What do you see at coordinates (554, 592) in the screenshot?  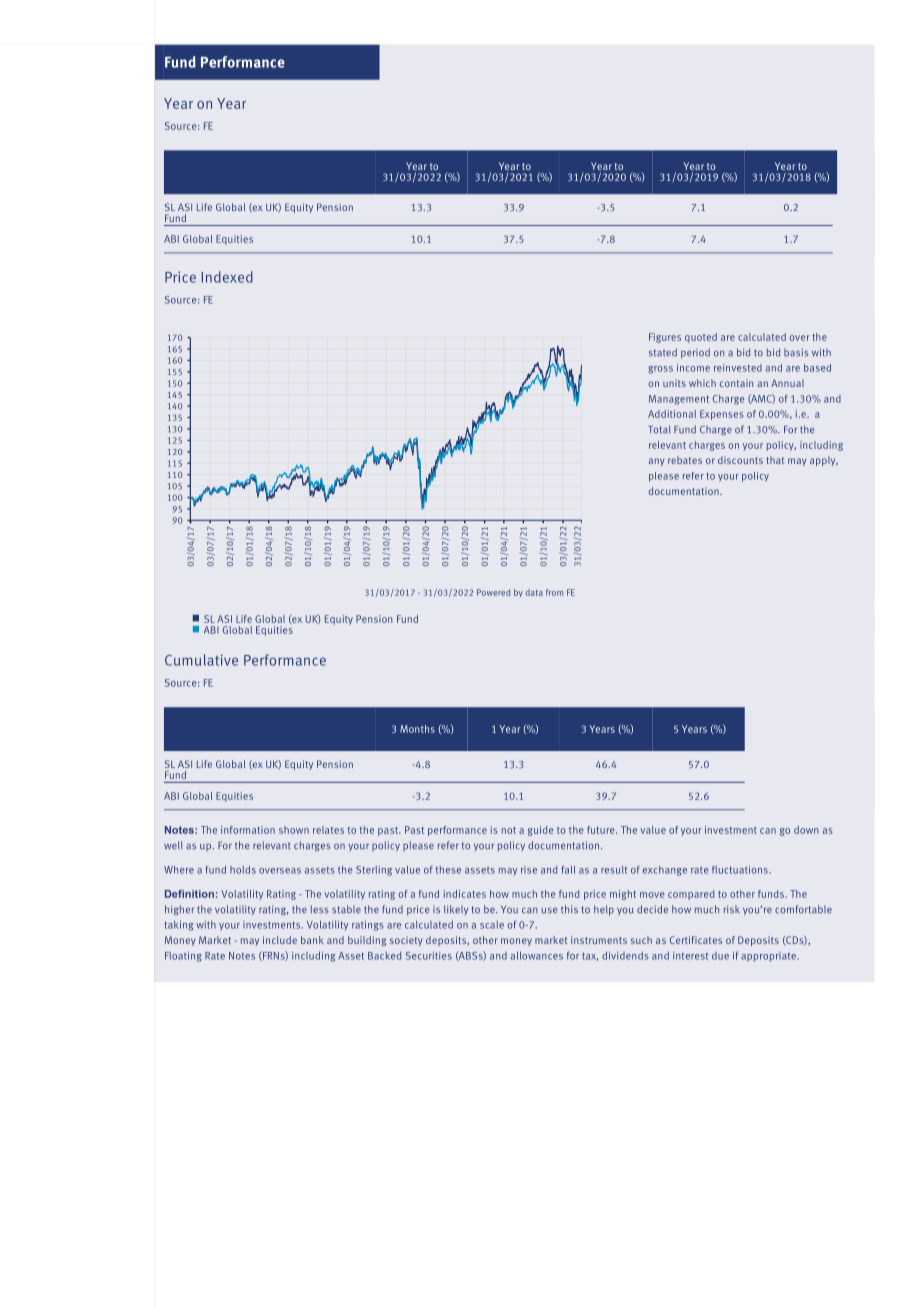 I see `from` at bounding box center [554, 592].
